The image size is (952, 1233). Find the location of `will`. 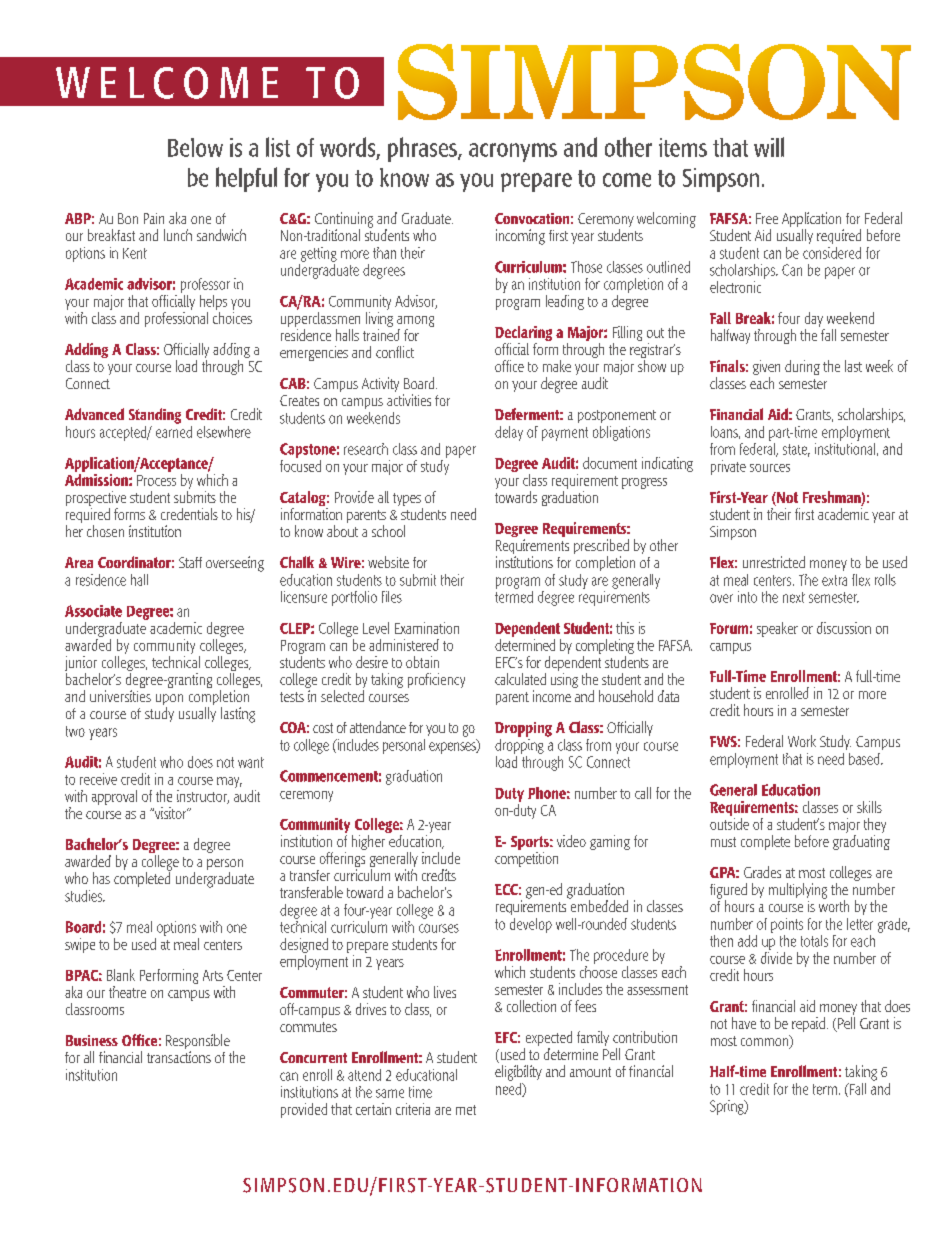

will is located at coordinates (769, 147).
